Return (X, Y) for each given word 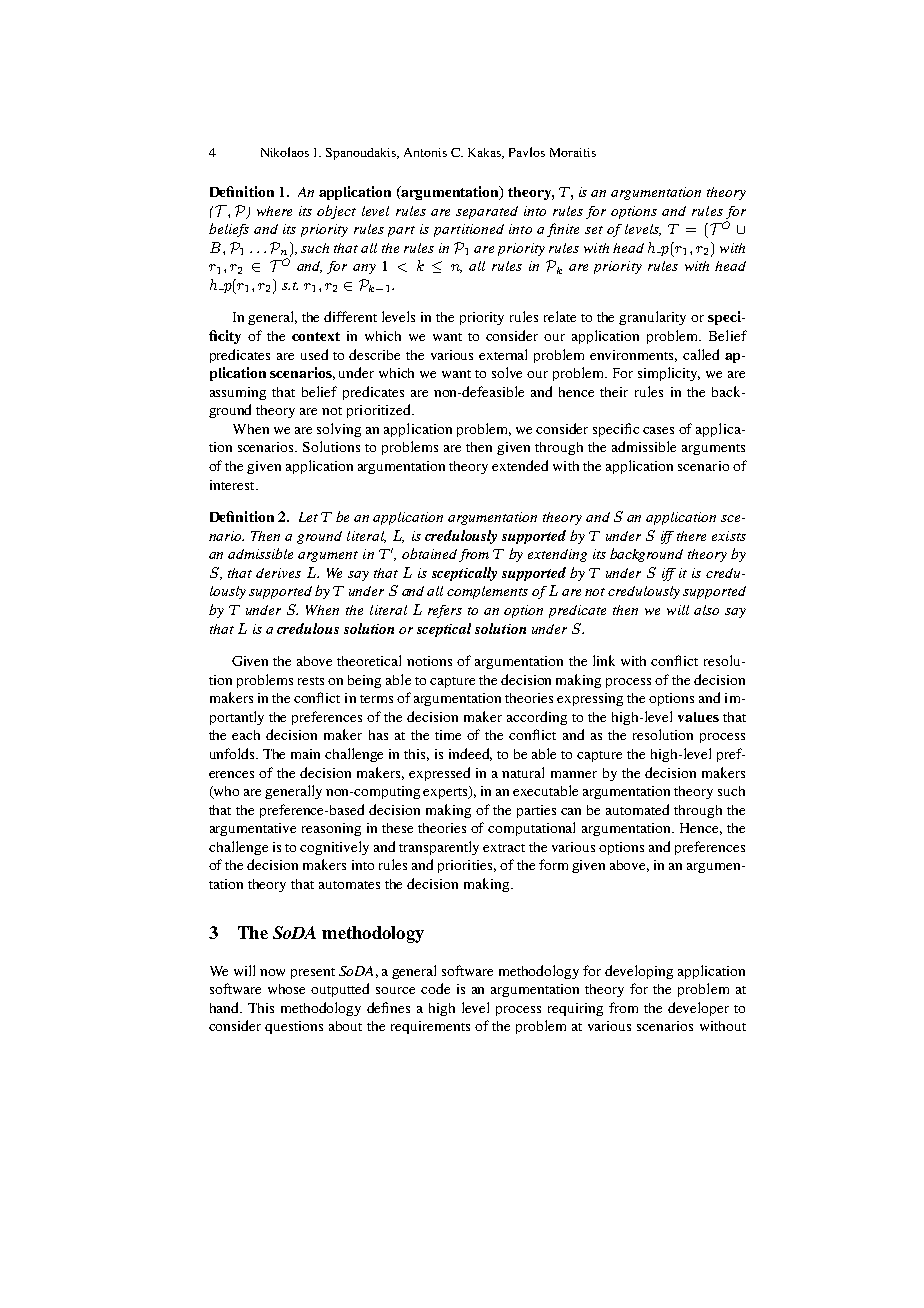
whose (286, 989)
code (435, 988)
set (594, 230)
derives (278, 573)
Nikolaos (285, 152)
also (706, 610)
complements (487, 592)
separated (487, 212)
